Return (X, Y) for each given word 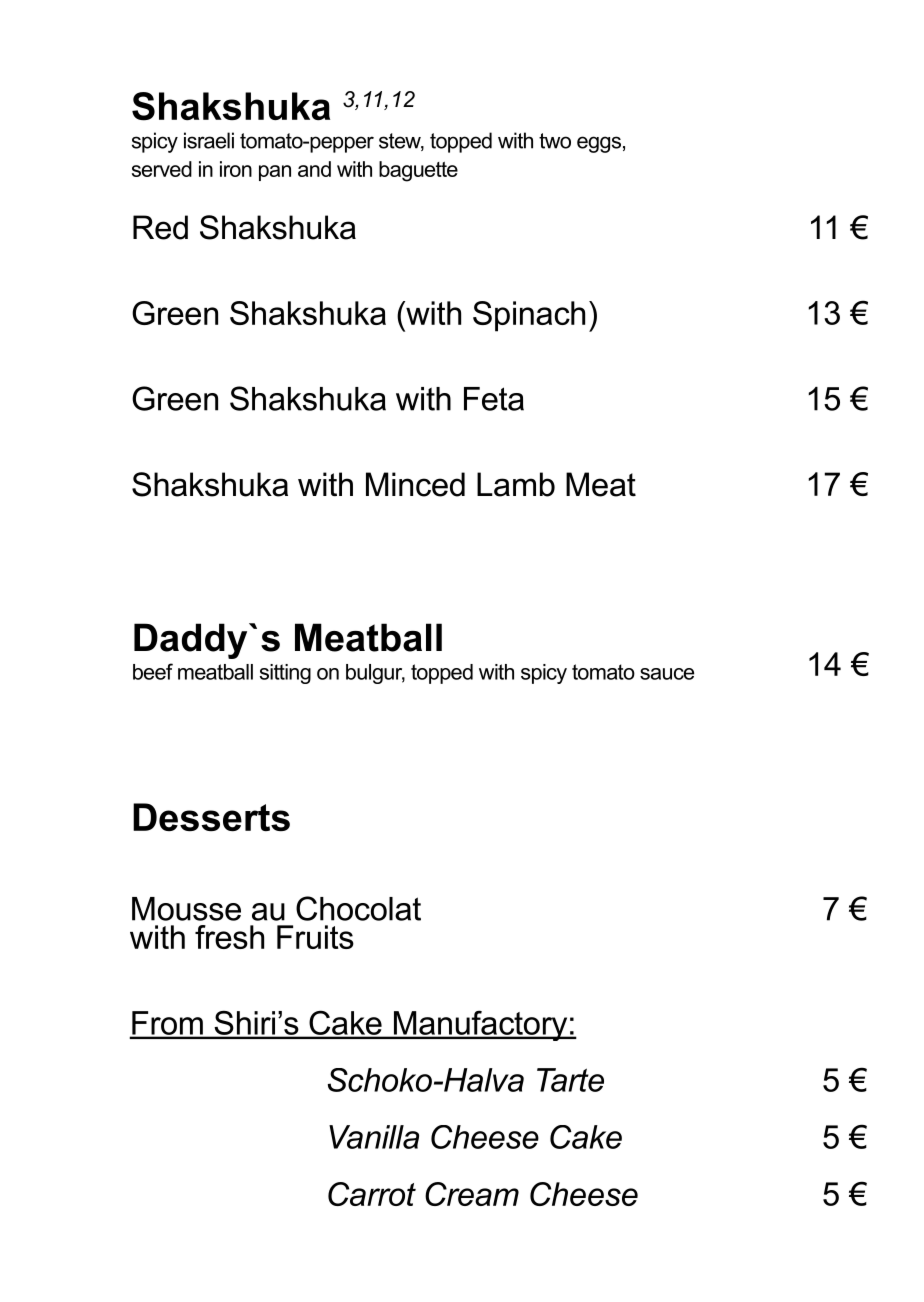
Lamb (516, 484)
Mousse (186, 909)
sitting (285, 674)
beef (153, 671)
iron (236, 169)
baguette (418, 171)
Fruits (315, 937)
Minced (415, 484)
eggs (599, 144)
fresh (229, 937)
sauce (667, 674)
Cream (472, 1194)
